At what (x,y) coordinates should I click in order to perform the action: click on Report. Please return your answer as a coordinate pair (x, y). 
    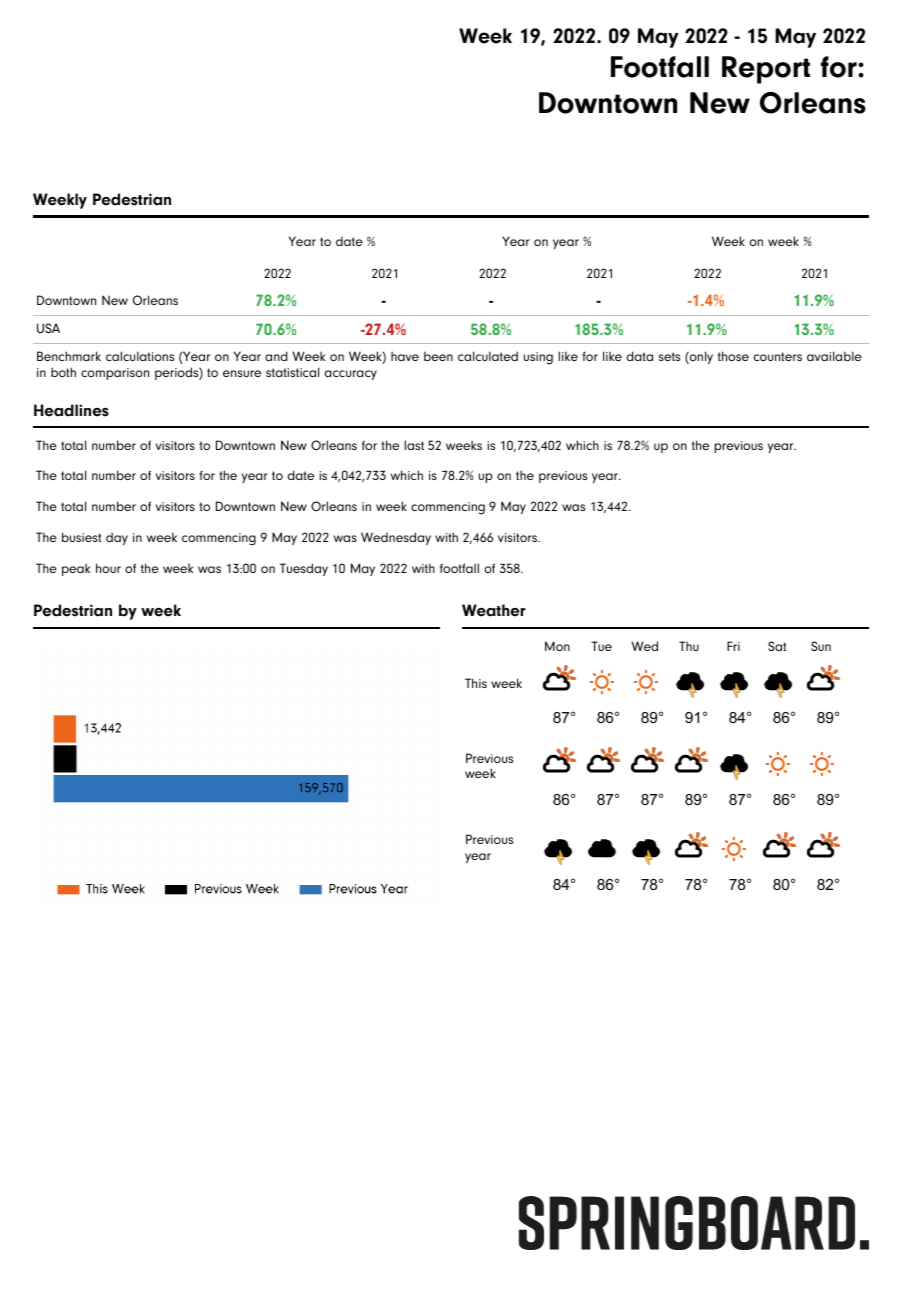
    Looking at the image, I should click on (766, 70).
